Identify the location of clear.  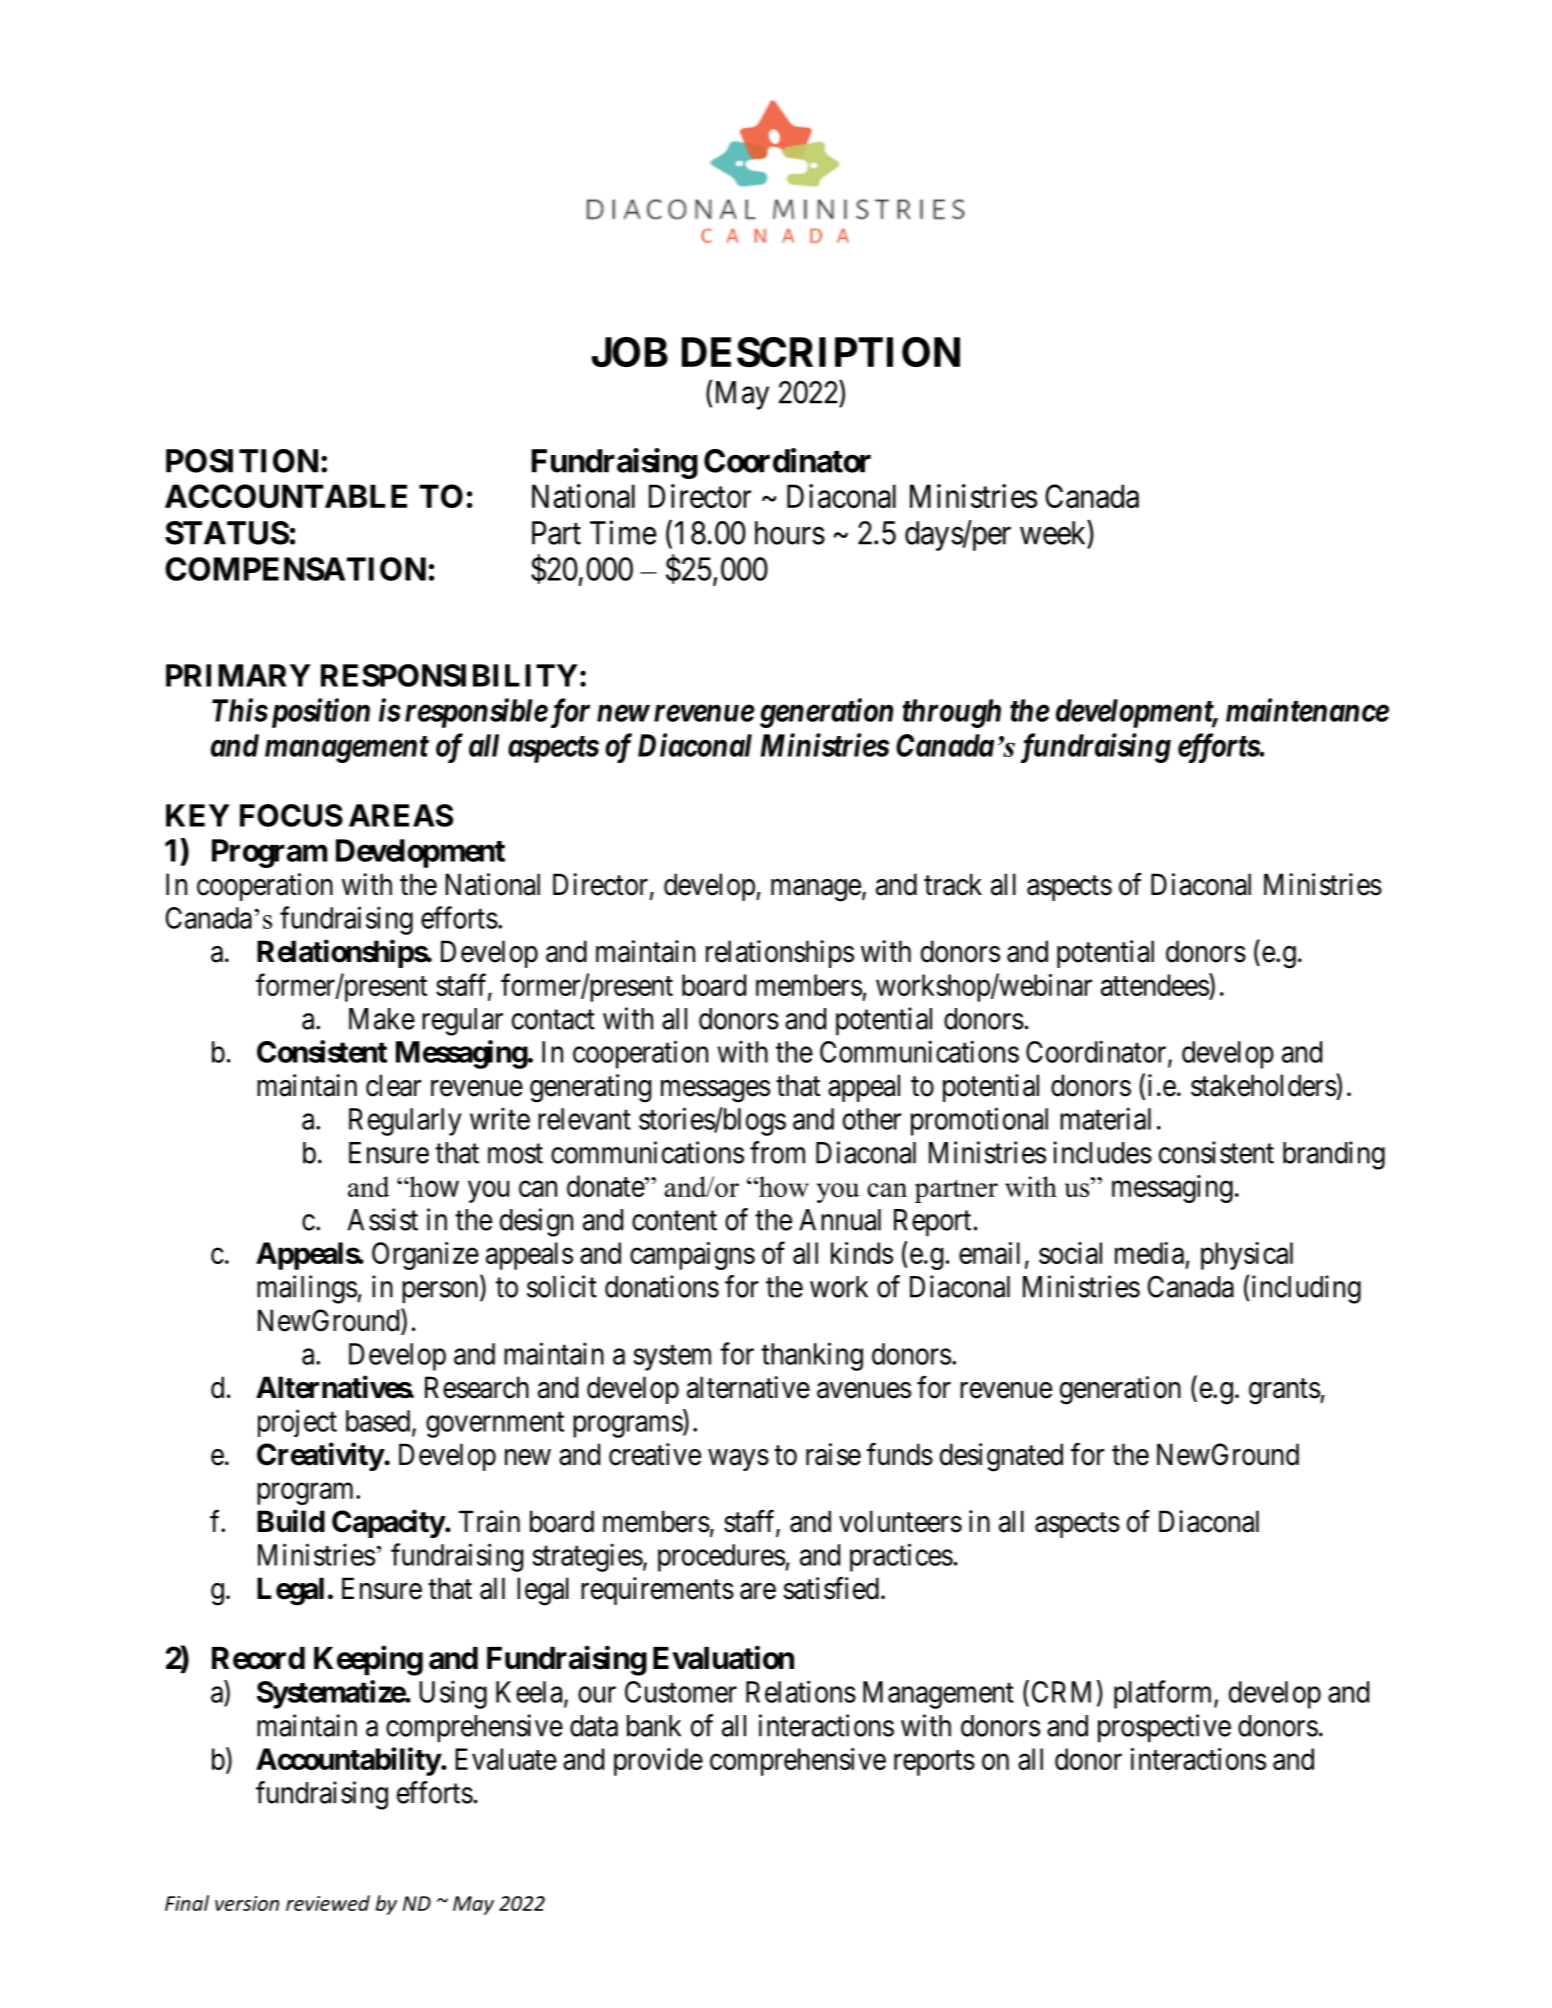
(393, 1085).
